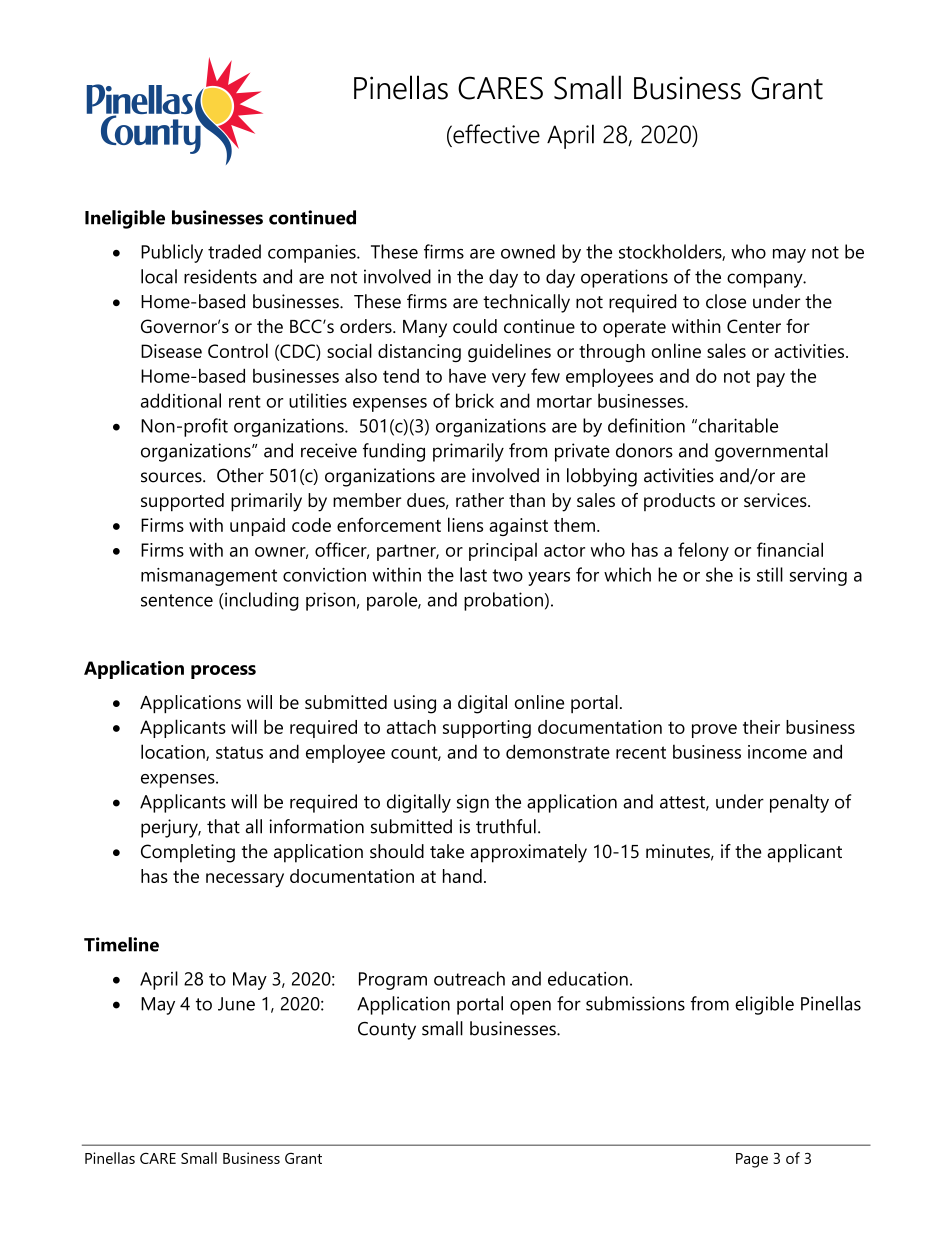 The width and height of the screenshot is (952, 1233). Describe the element at coordinates (234, 251) in the screenshot. I see `traded` at that location.
